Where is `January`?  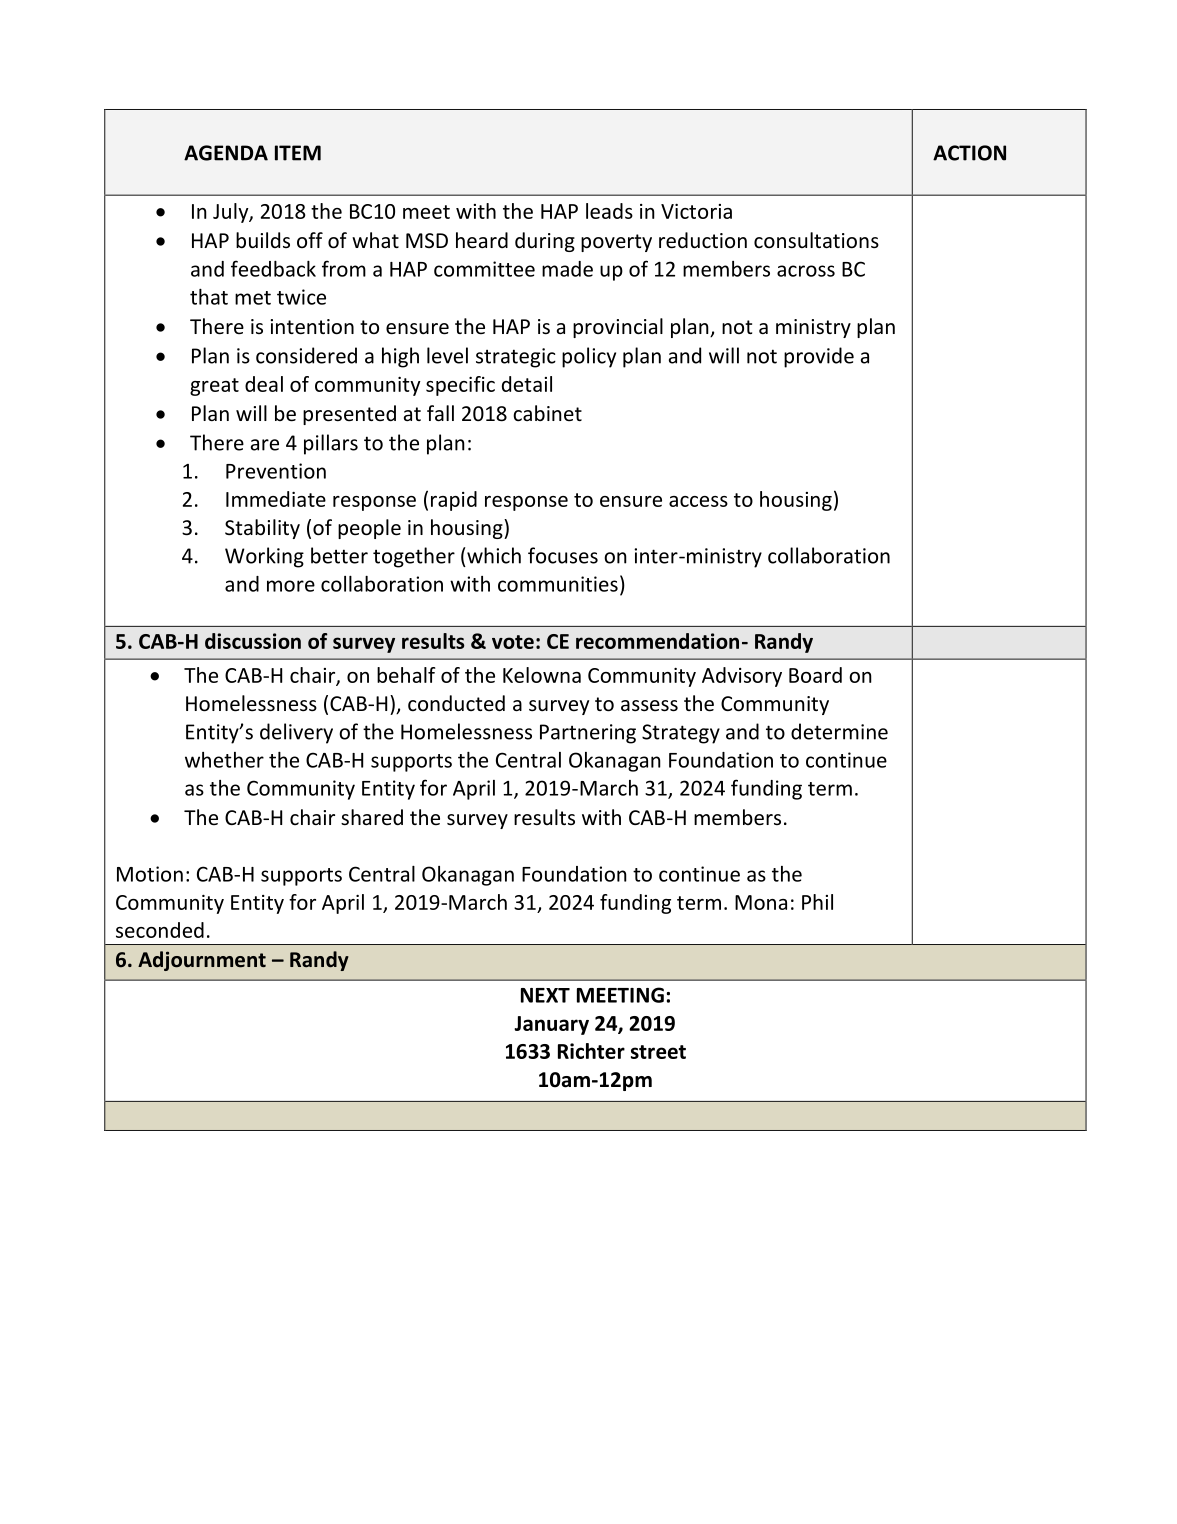
January is located at coordinates (551, 1025).
